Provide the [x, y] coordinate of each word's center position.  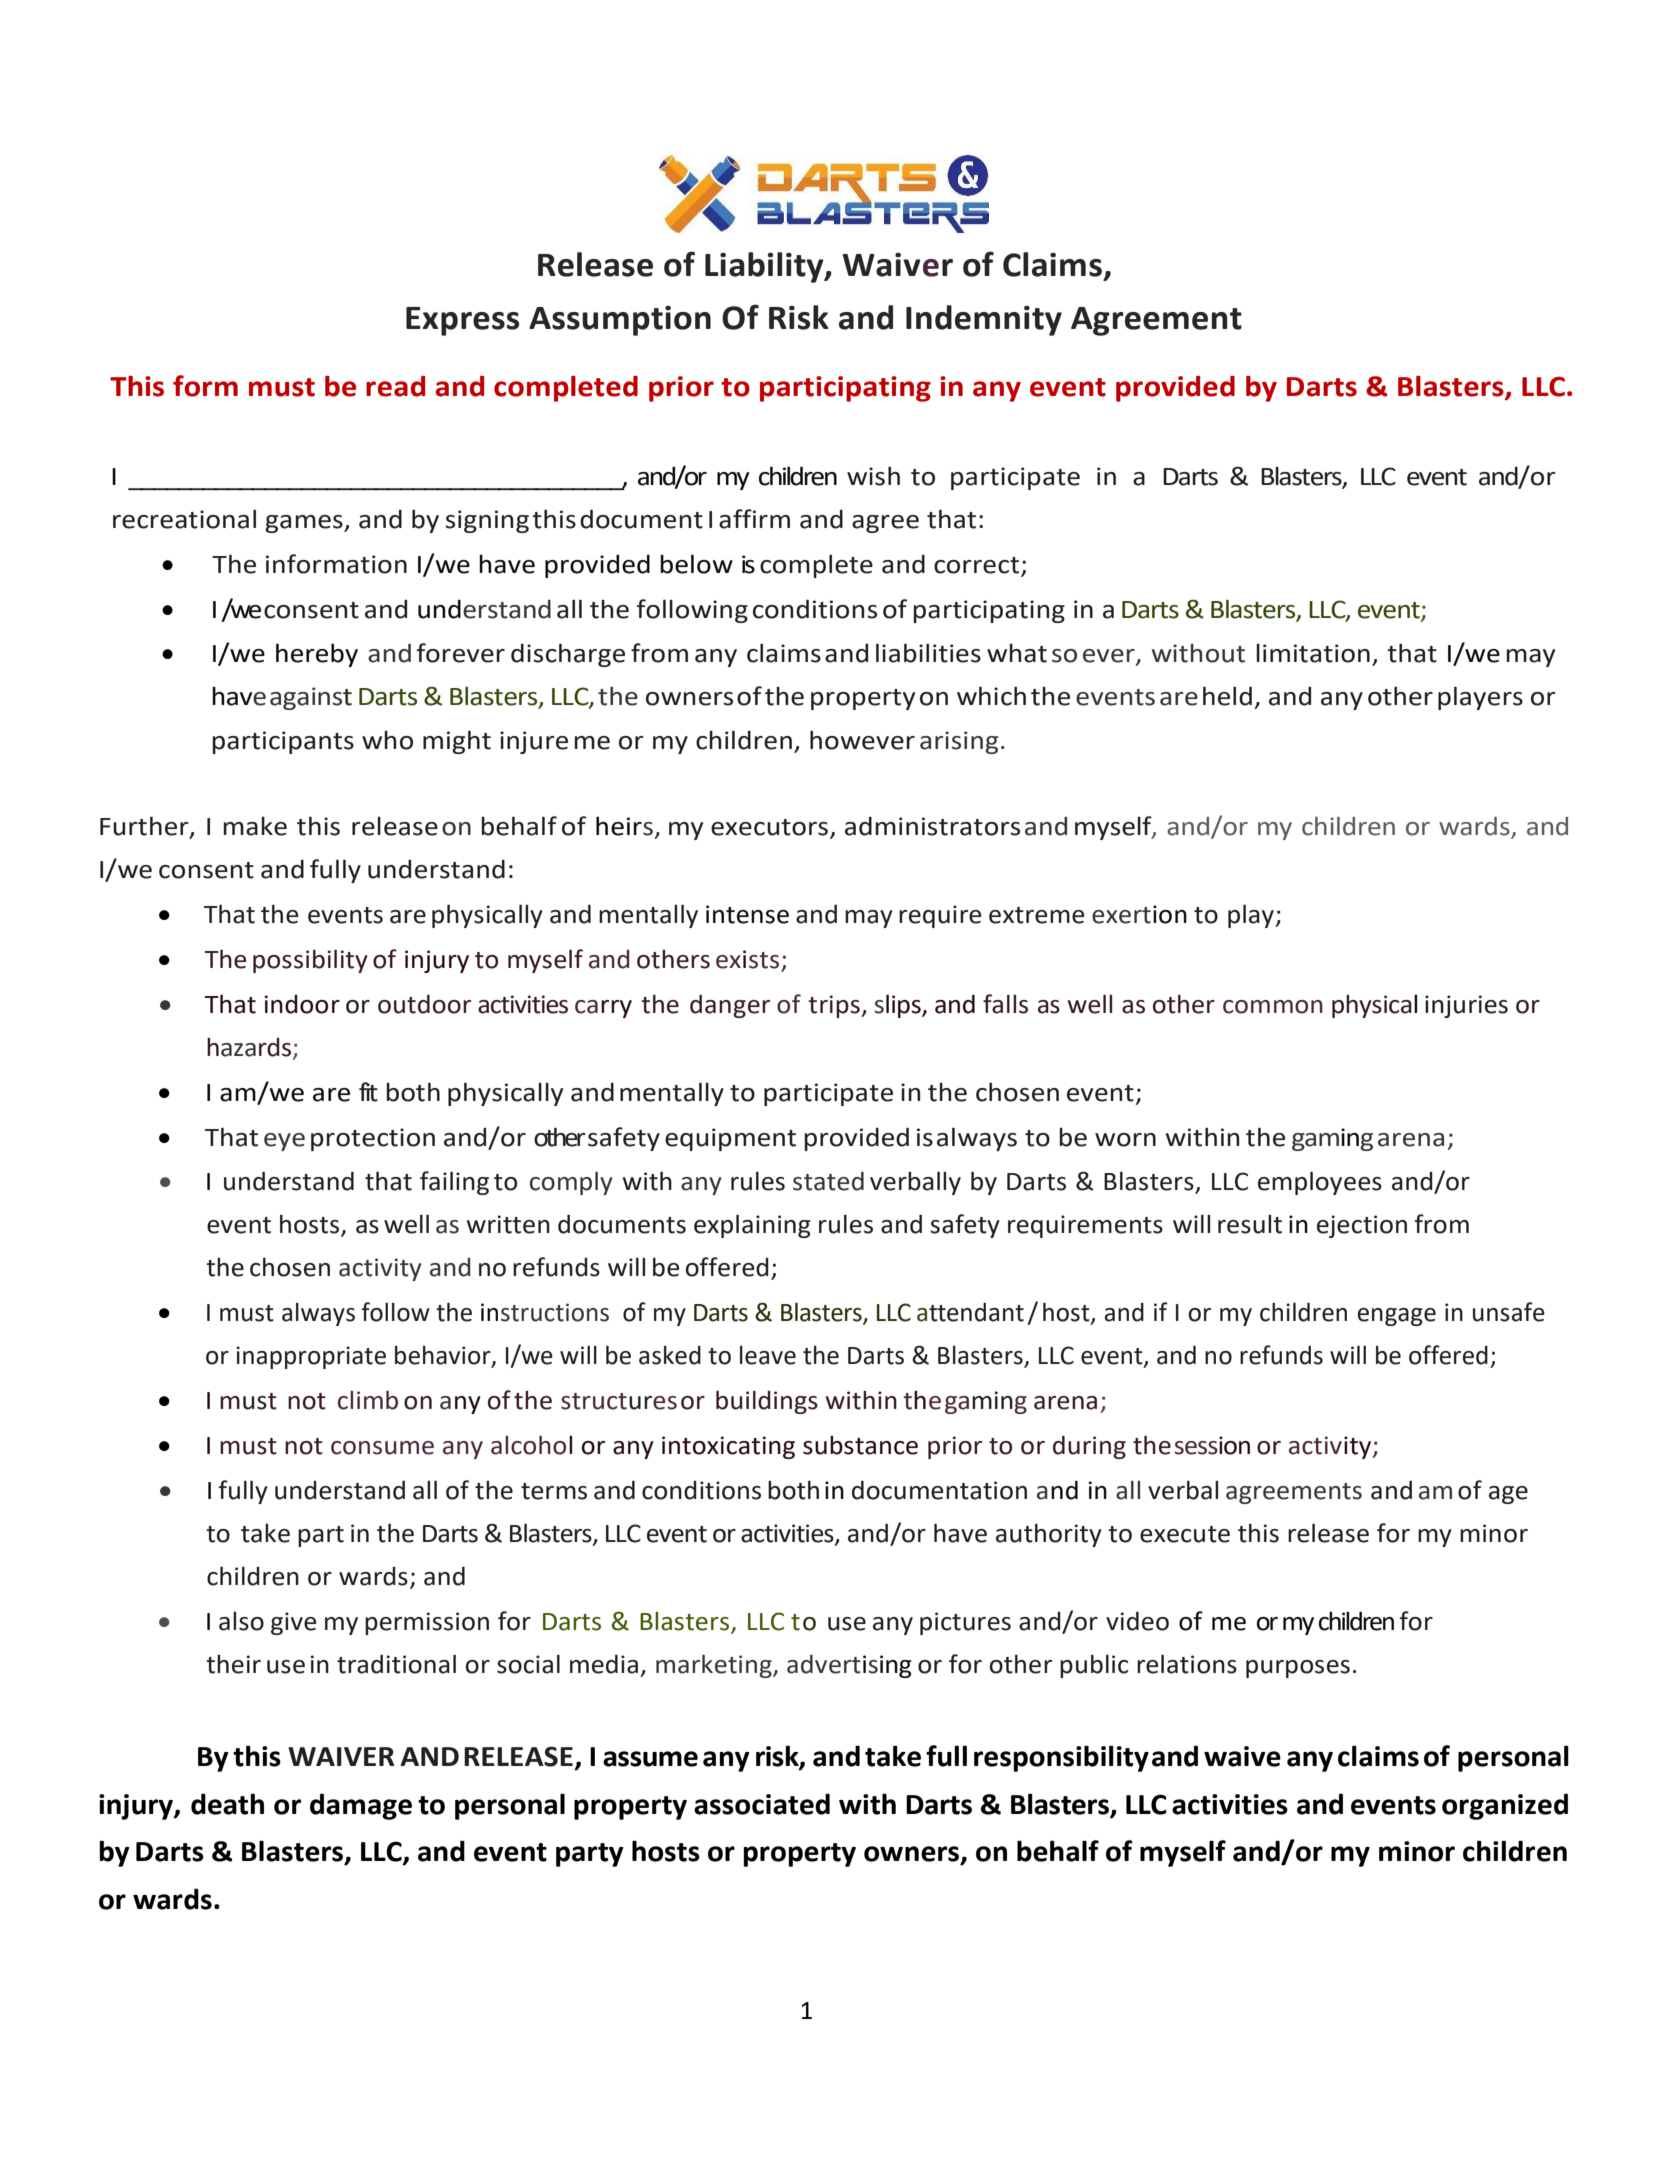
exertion [1139, 914]
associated [762, 1804]
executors [771, 828]
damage [361, 1806]
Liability [765, 267]
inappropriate [311, 1357]
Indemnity [984, 320]
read [395, 386]
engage [1397, 1317]
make [255, 826]
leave [768, 1355]
